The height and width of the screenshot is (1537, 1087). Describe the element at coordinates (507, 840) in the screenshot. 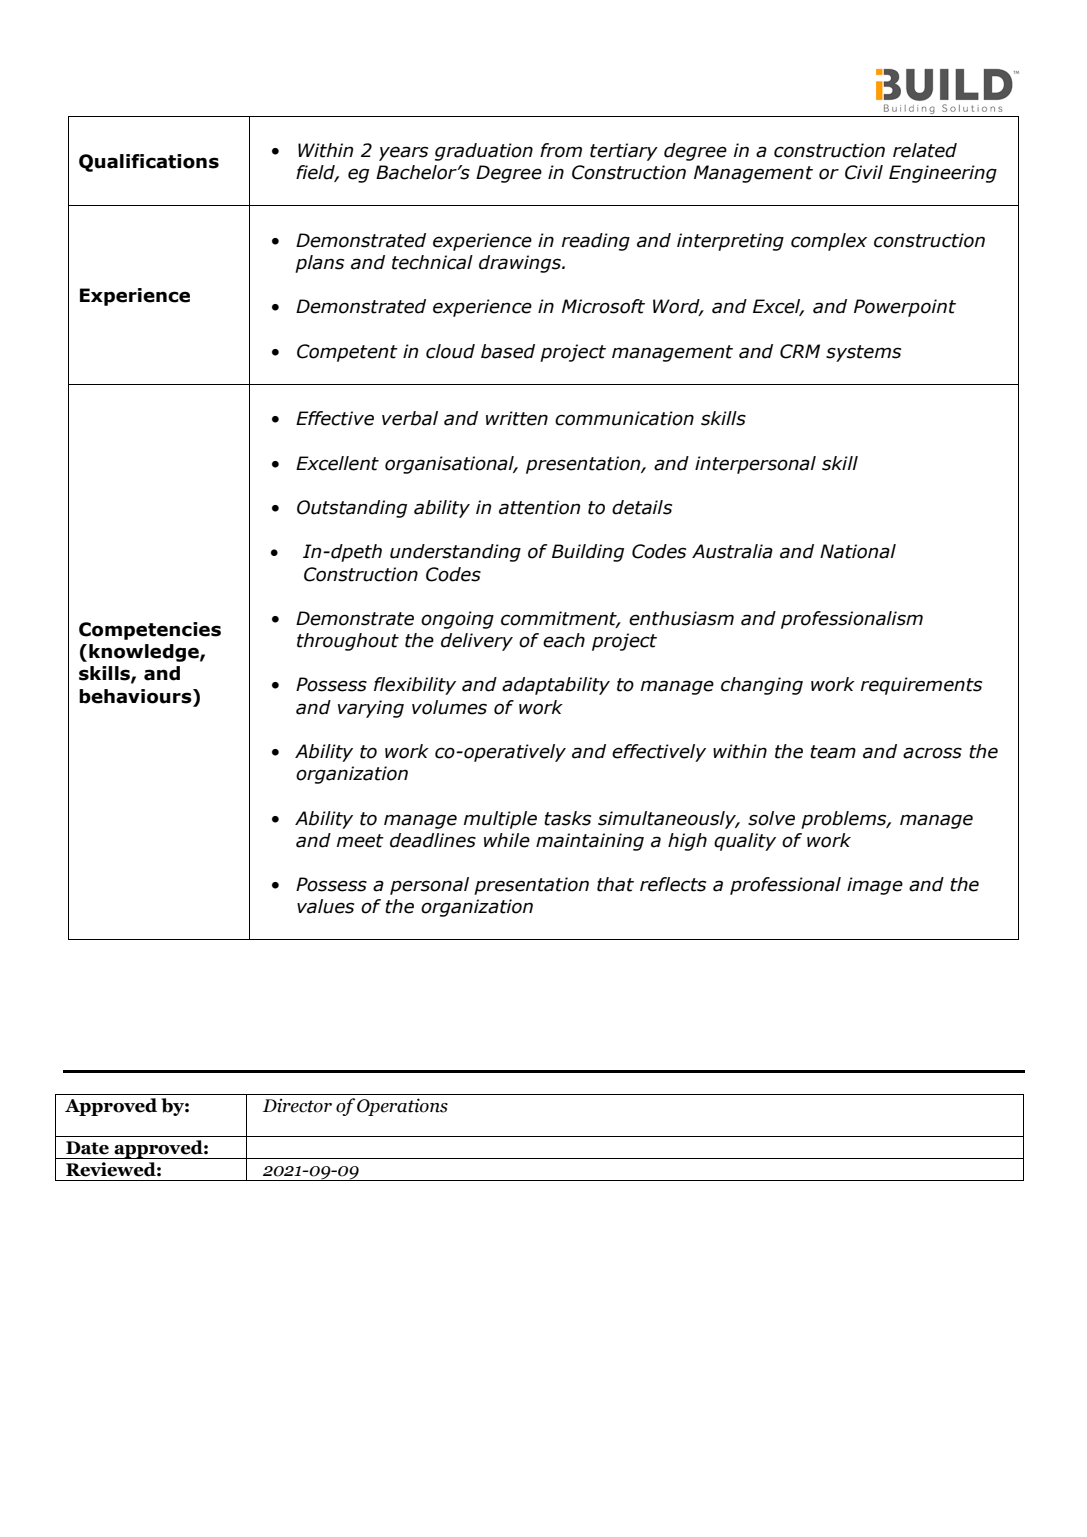

I see `while` at that location.
